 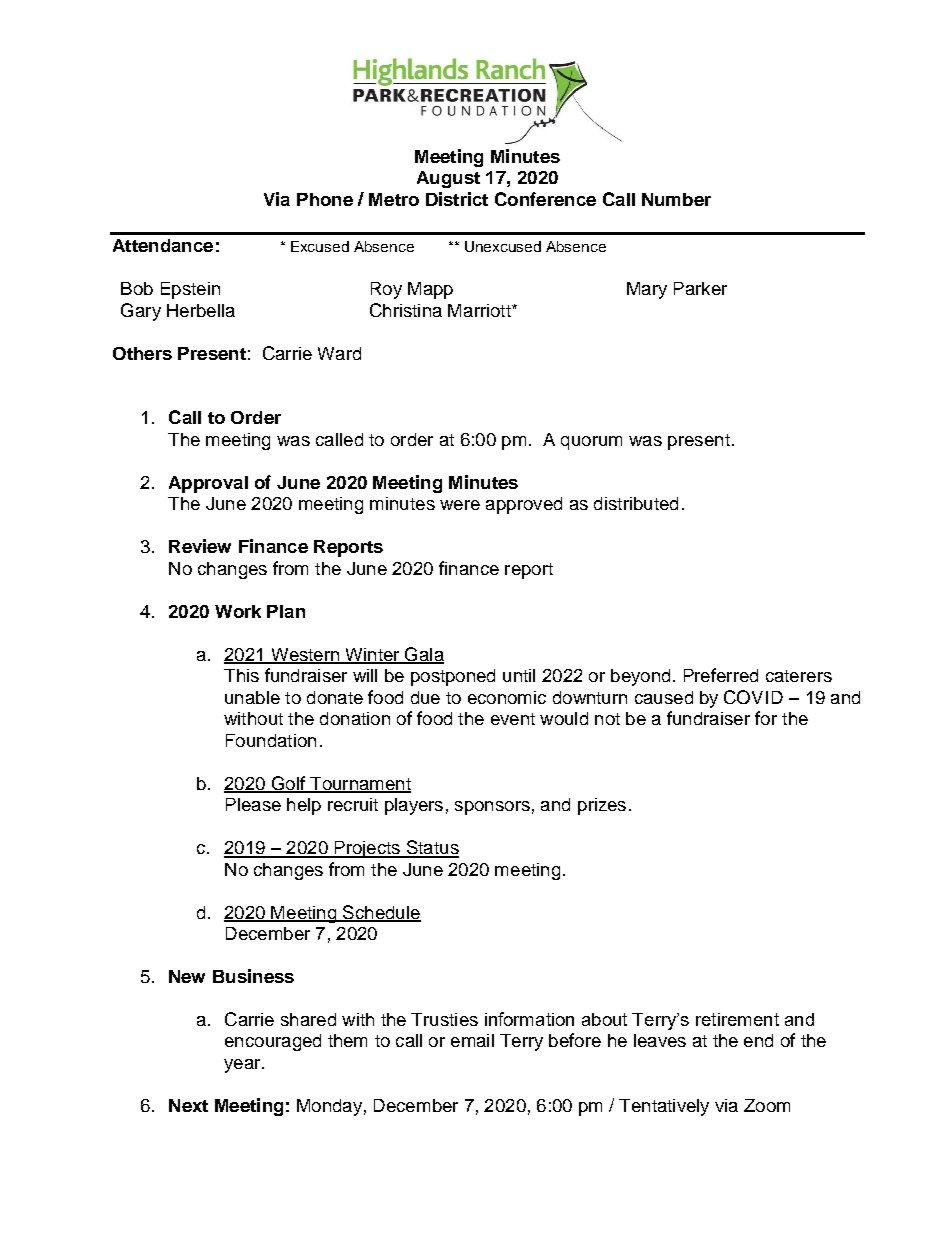 I want to click on Number, so click(x=676, y=199).
